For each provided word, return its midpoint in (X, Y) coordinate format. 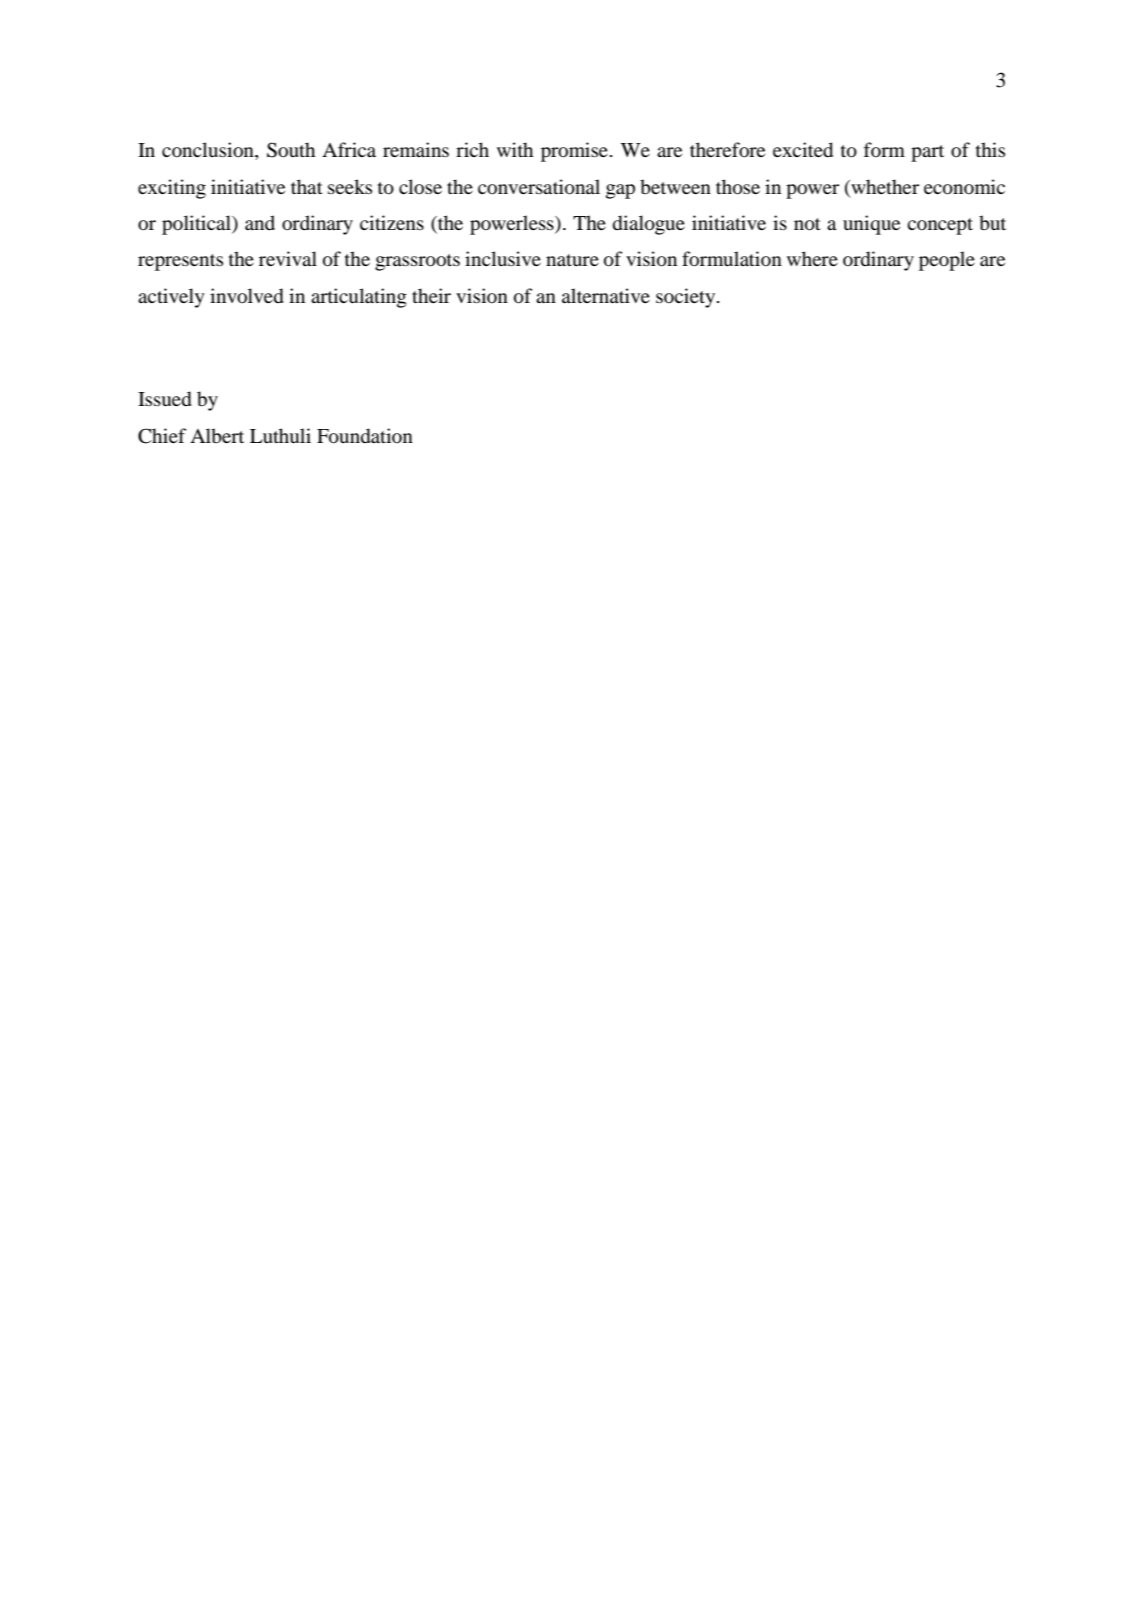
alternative (606, 295)
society (687, 298)
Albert (217, 435)
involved (247, 296)
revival (288, 258)
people (947, 261)
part (927, 153)
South (291, 150)
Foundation (365, 436)
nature (572, 260)
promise (574, 152)
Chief (162, 436)
